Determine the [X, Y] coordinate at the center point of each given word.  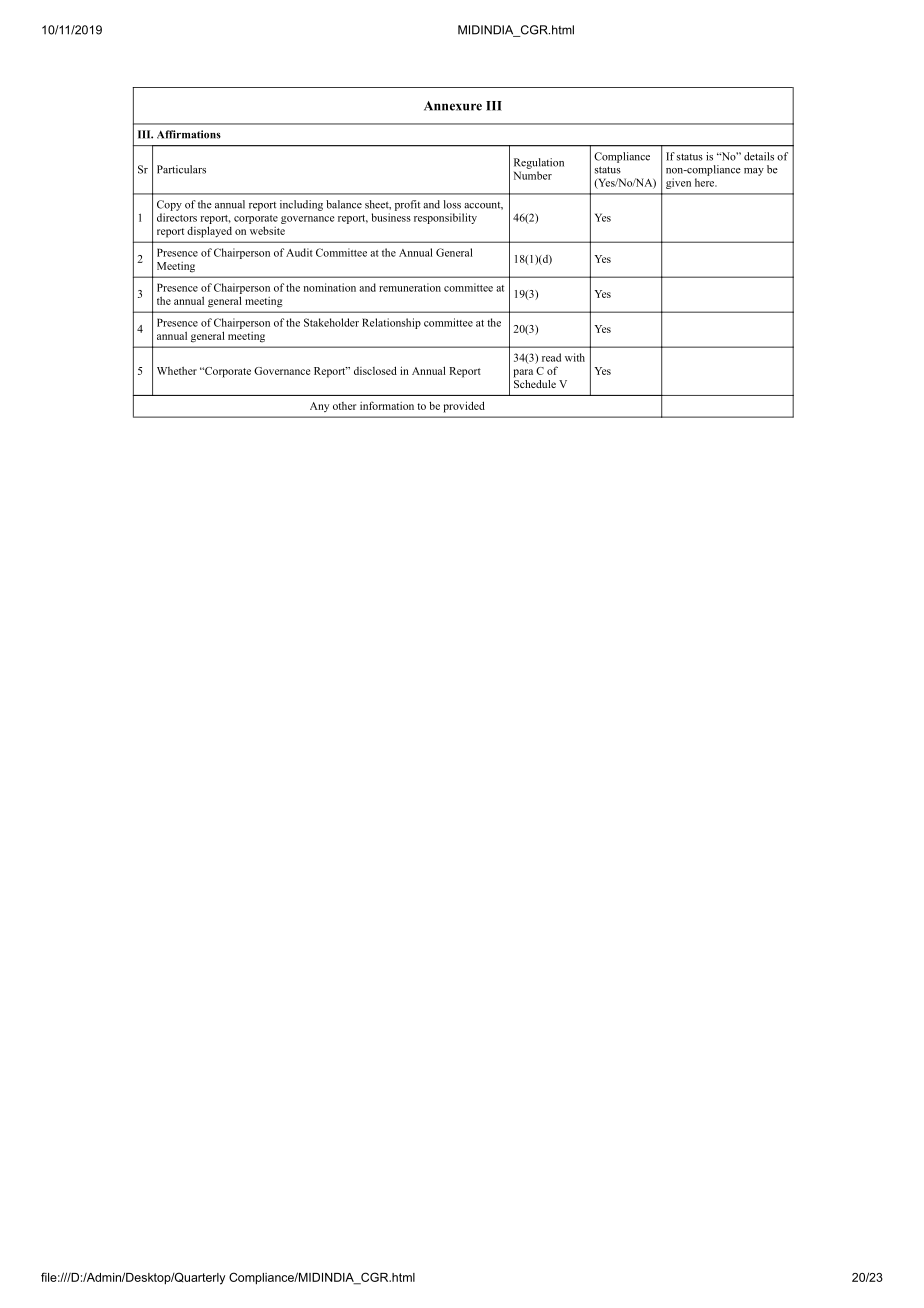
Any [319, 407]
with [575, 357]
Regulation [539, 163]
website [267, 230]
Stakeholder [331, 322]
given [678, 183]
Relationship [391, 323]
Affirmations [189, 134]
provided [464, 407]
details [759, 156]
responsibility [445, 218]
